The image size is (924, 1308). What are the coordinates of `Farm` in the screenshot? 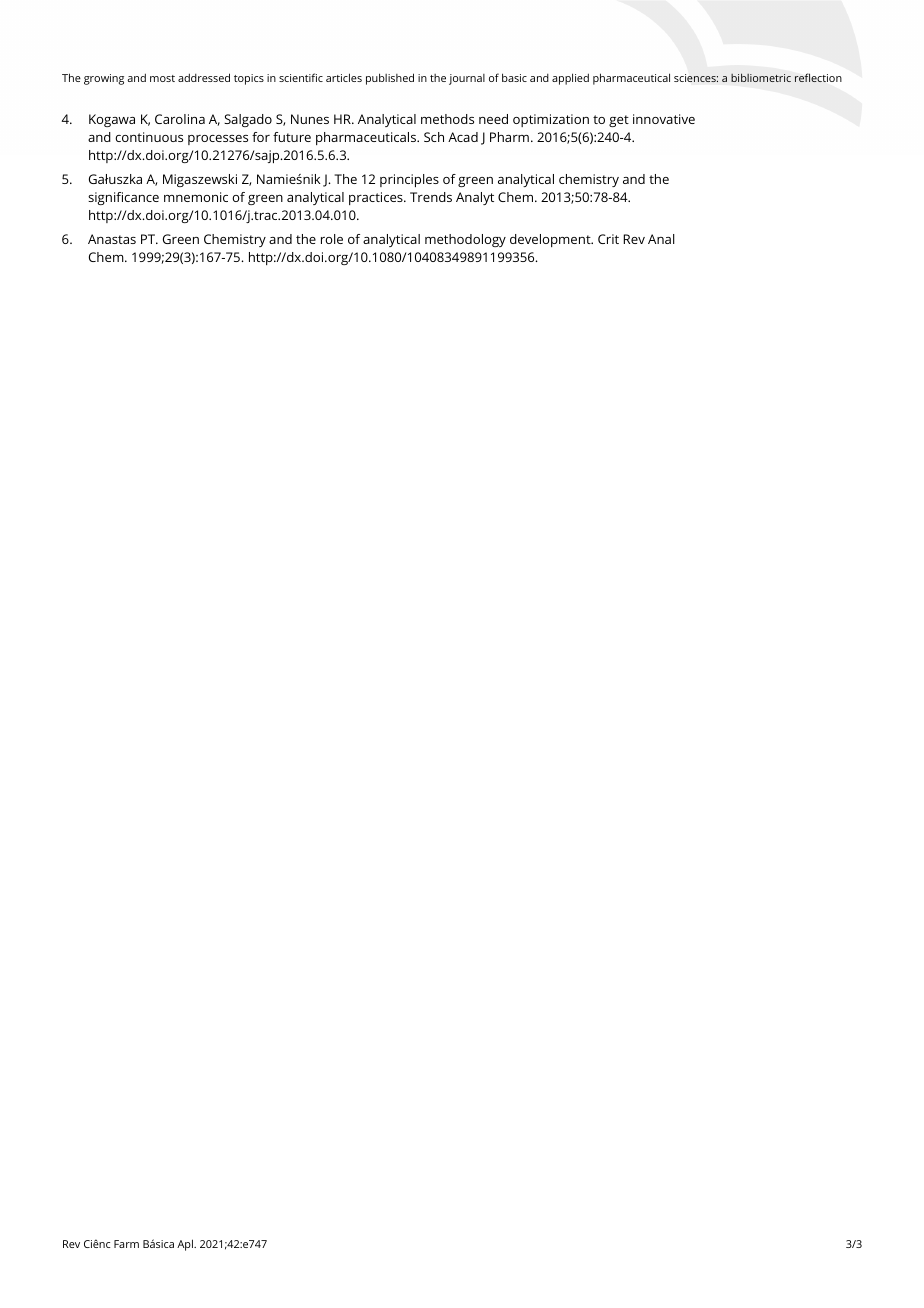 It's located at (126, 1244).
